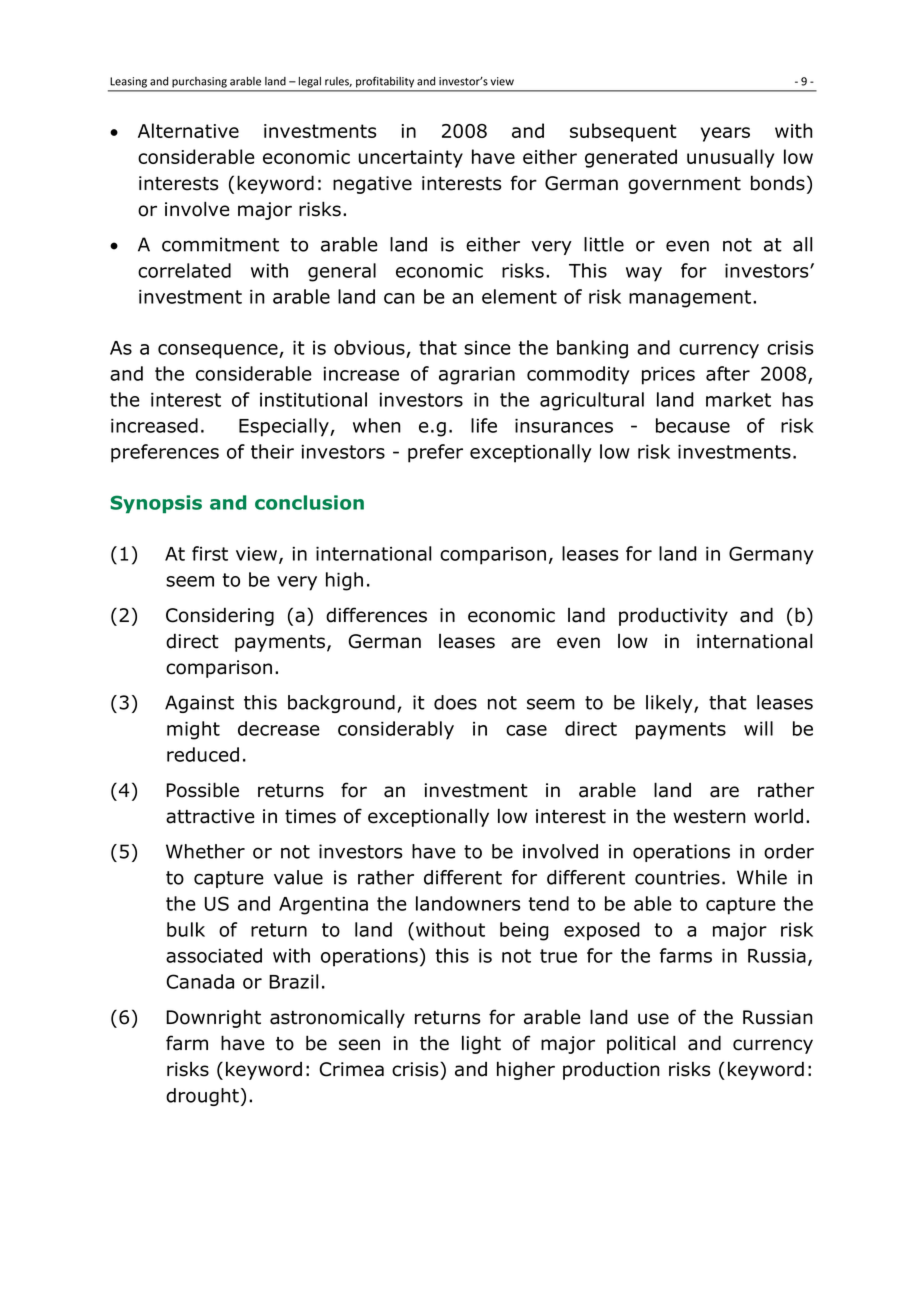 Image resolution: width=924 pixels, height=1308 pixels. What do you see at coordinates (376, 615) in the screenshot?
I see `differences` at bounding box center [376, 615].
